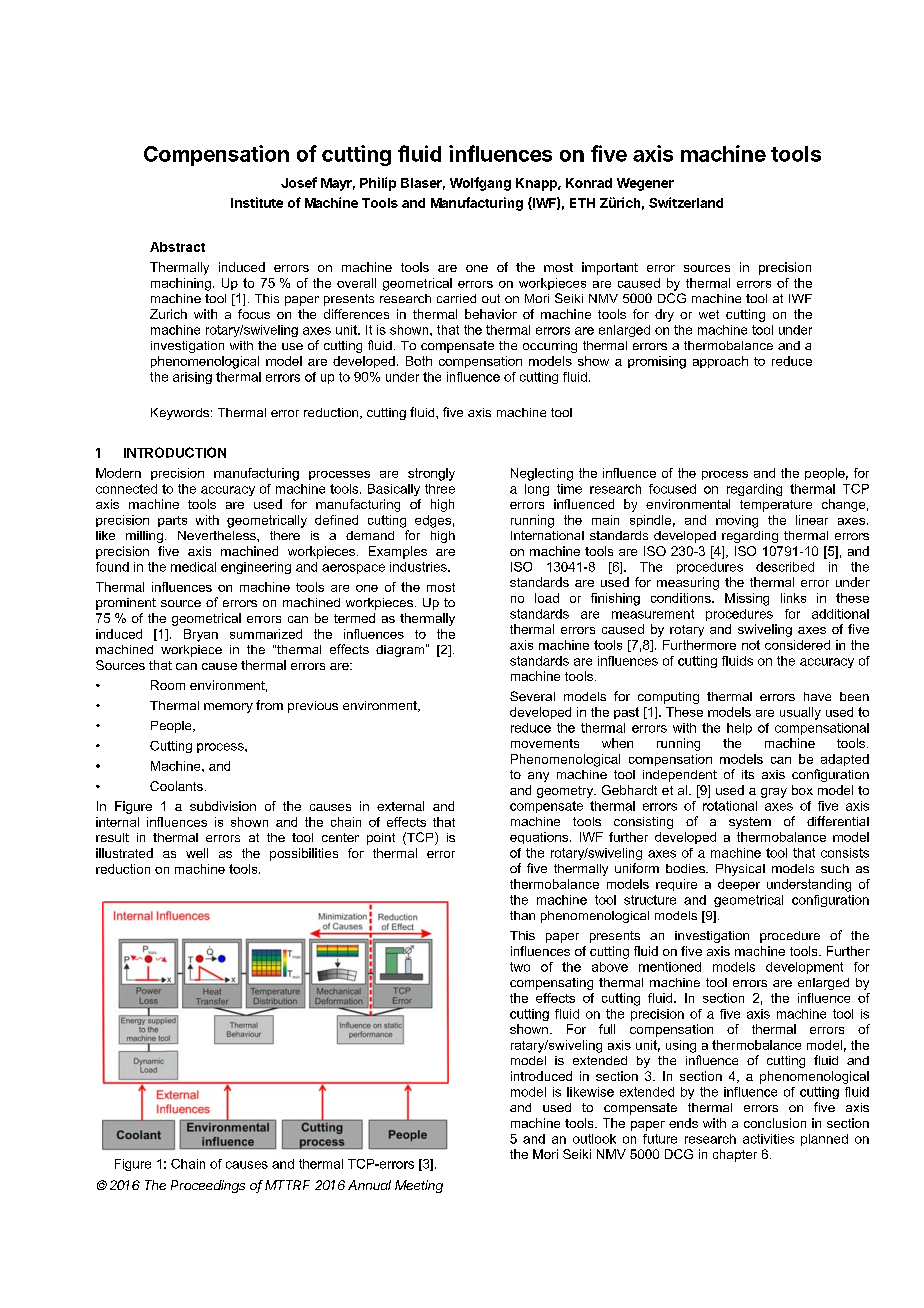 Image resolution: width=924 pixels, height=1308 pixels. What do you see at coordinates (197, 853) in the screenshot?
I see `well` at bounding box center [197, 853].
